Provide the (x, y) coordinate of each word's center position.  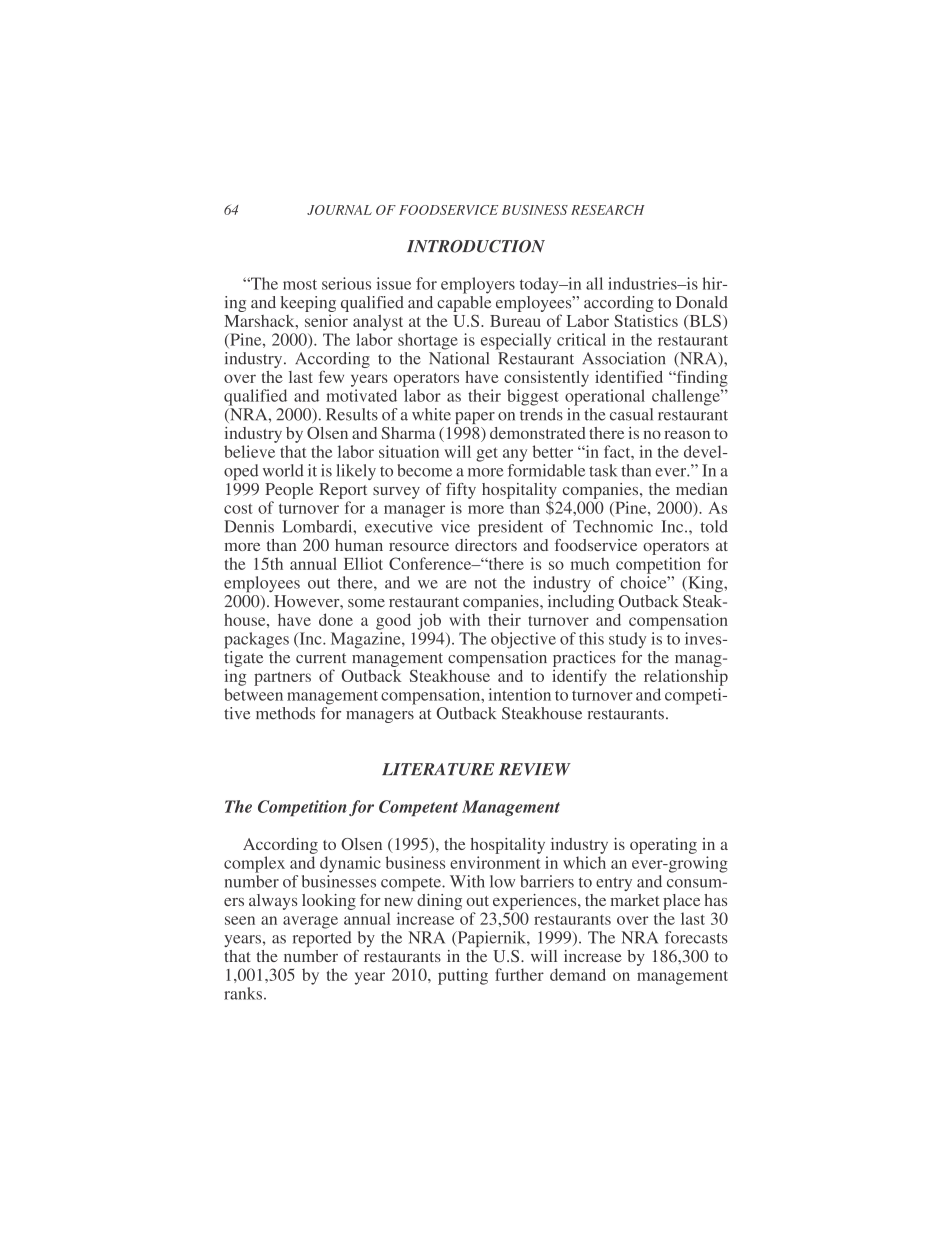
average (310, 922)
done (336, 619)
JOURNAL (339, 210)
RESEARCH (608, 210)
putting (463, 976)
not (486, 583)
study (627, 640)
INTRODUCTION (476, 246)
